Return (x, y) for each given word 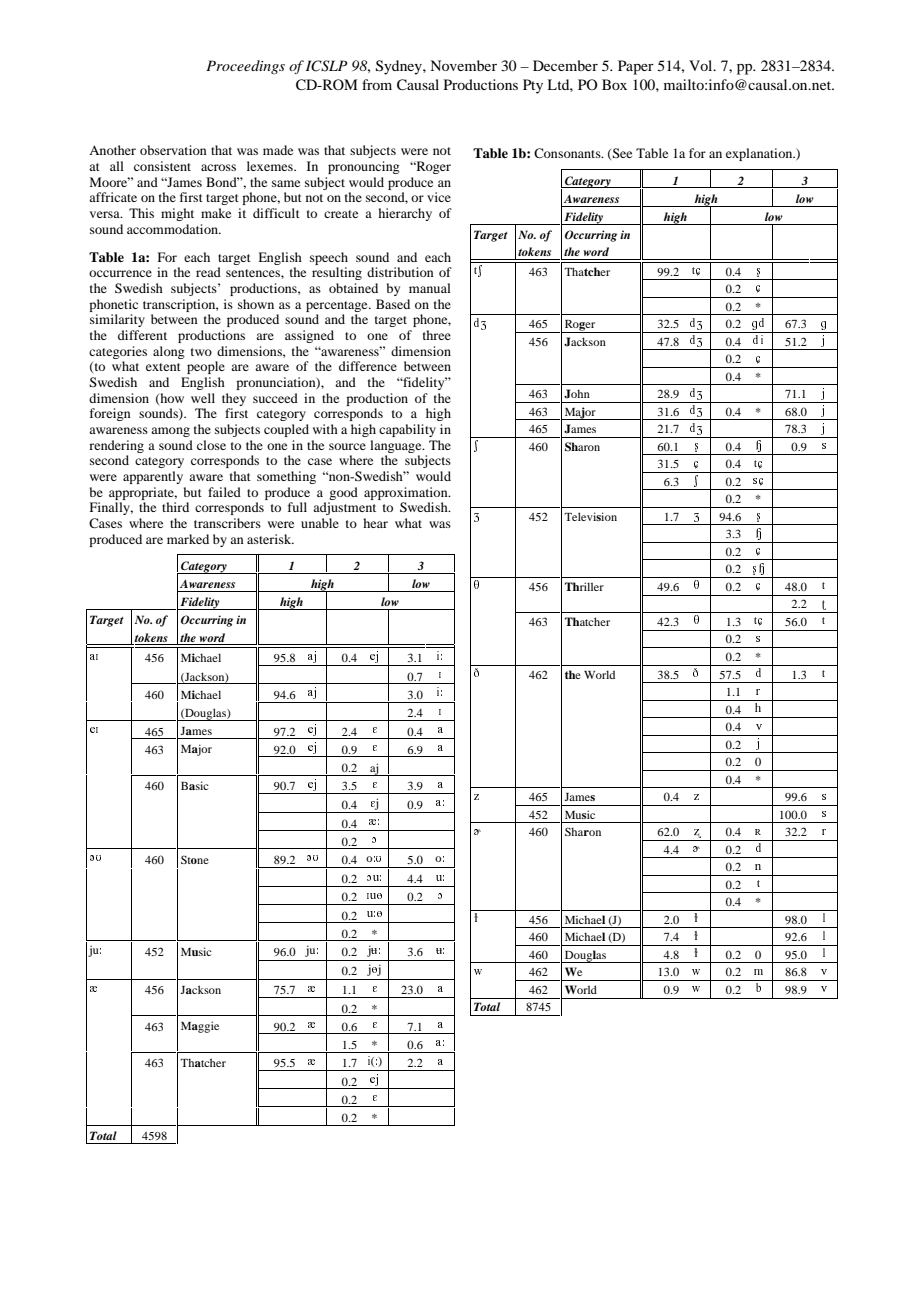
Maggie (200, 1027)
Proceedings (245, 67)
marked (188, 539)
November (463, 65)
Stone (195, 859)
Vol (702, 65)
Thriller (584, 586)
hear (375, 523)
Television (590, 516)
